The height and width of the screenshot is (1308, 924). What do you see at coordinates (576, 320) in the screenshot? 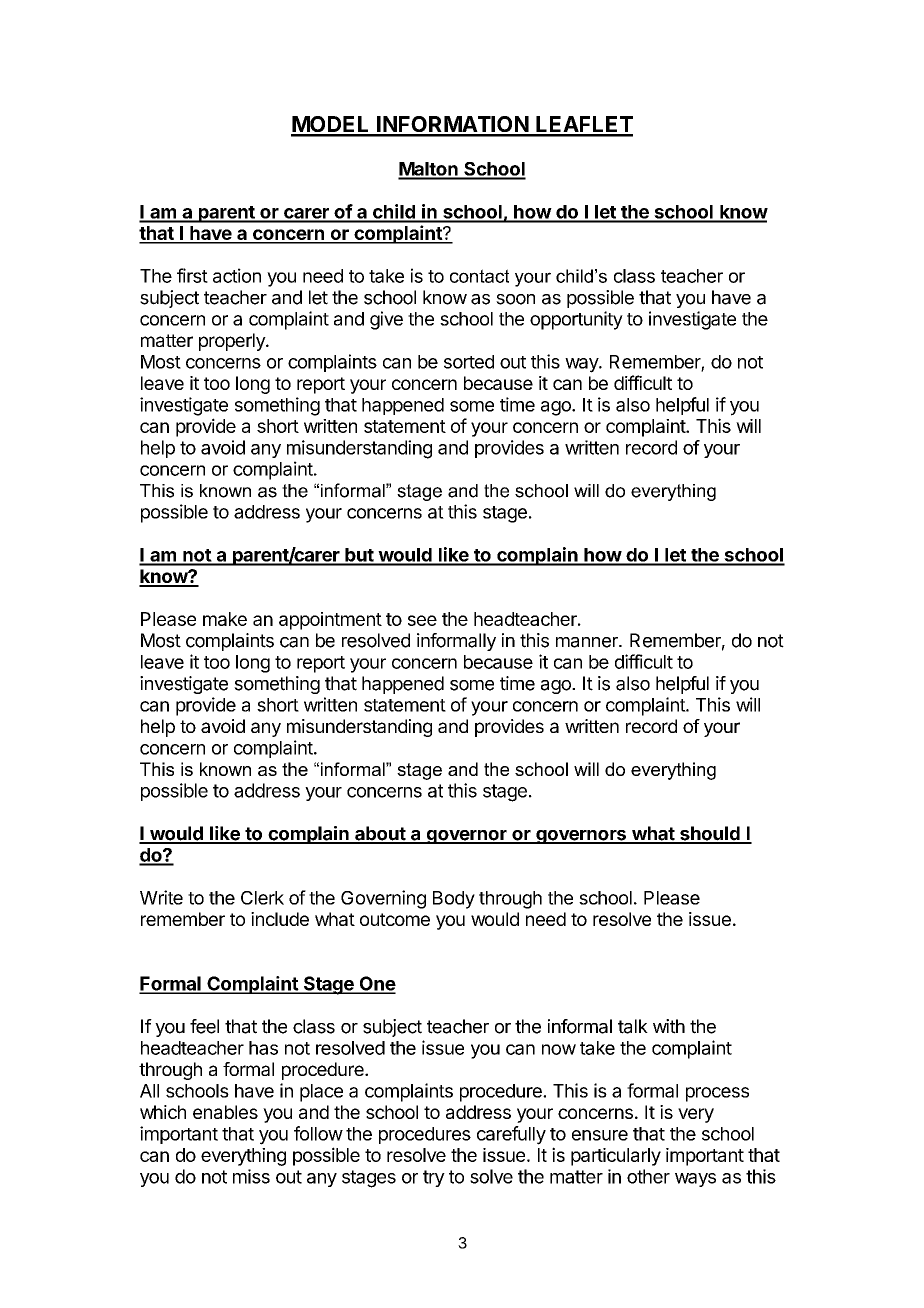
I see `opportunity` at bounding box center [576, 320].
